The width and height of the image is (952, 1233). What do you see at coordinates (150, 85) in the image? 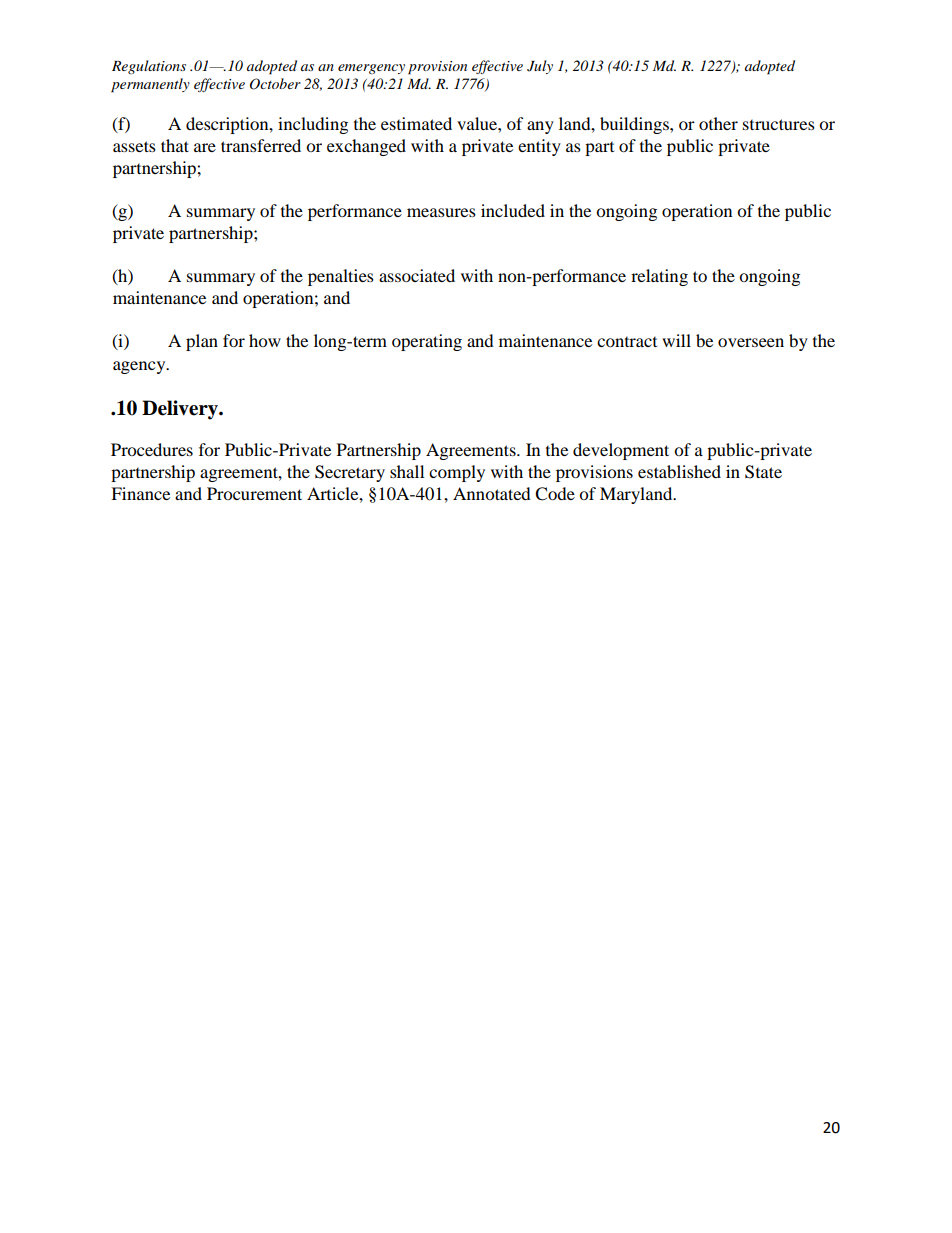
I see `permanently` at bounding box center [150, 85].
